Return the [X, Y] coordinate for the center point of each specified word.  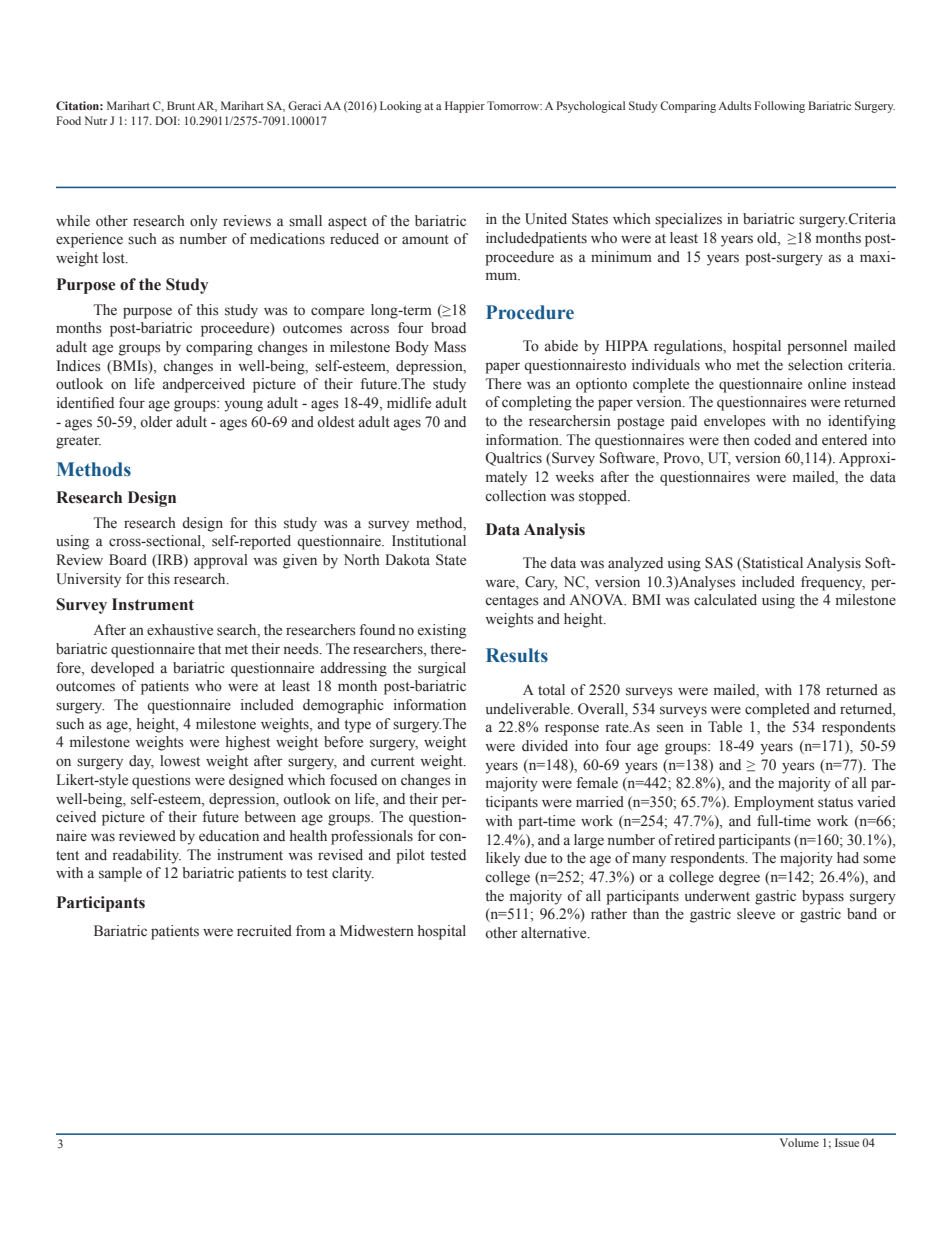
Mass [450, 347]
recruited [264, 931]
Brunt [181, 105]
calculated [725, 600]
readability [147, 856]
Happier [465, 107]
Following [779, 107]
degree [739, 878]
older [156, 422]
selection [815, 365]
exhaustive [180, 630]
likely [503, 859]
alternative [555, 933]
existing [442, 631]
